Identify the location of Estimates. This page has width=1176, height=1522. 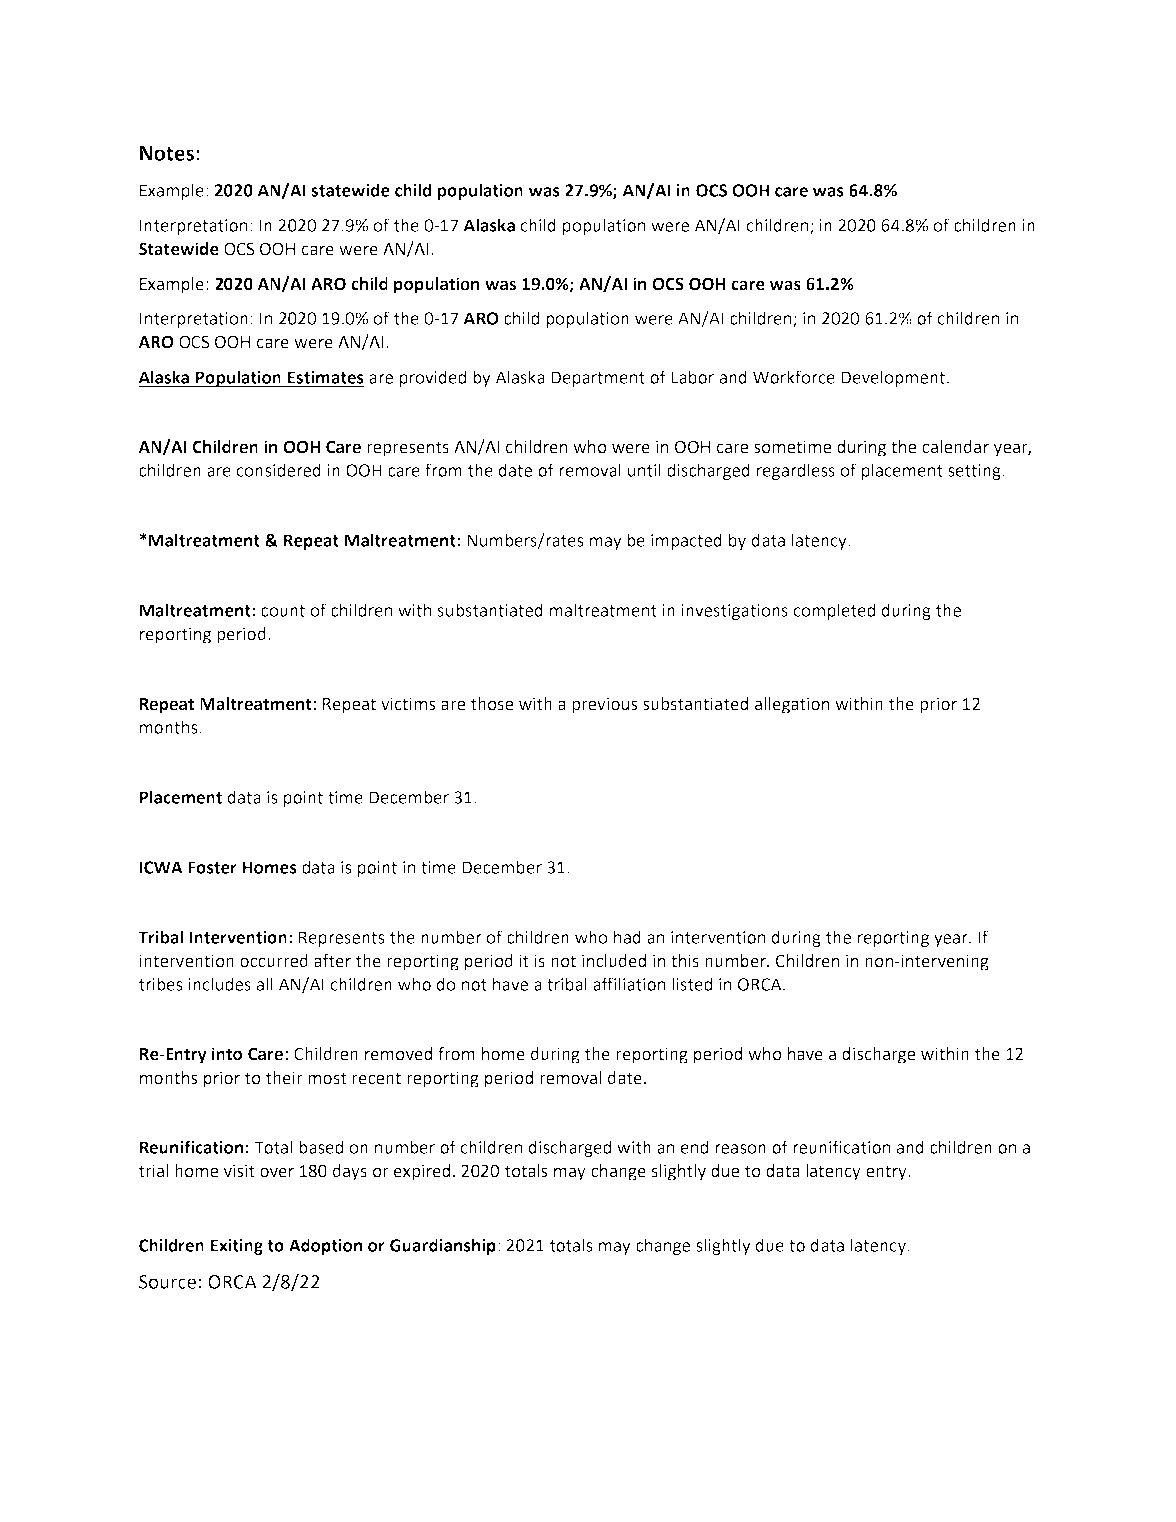
(325, 378).
